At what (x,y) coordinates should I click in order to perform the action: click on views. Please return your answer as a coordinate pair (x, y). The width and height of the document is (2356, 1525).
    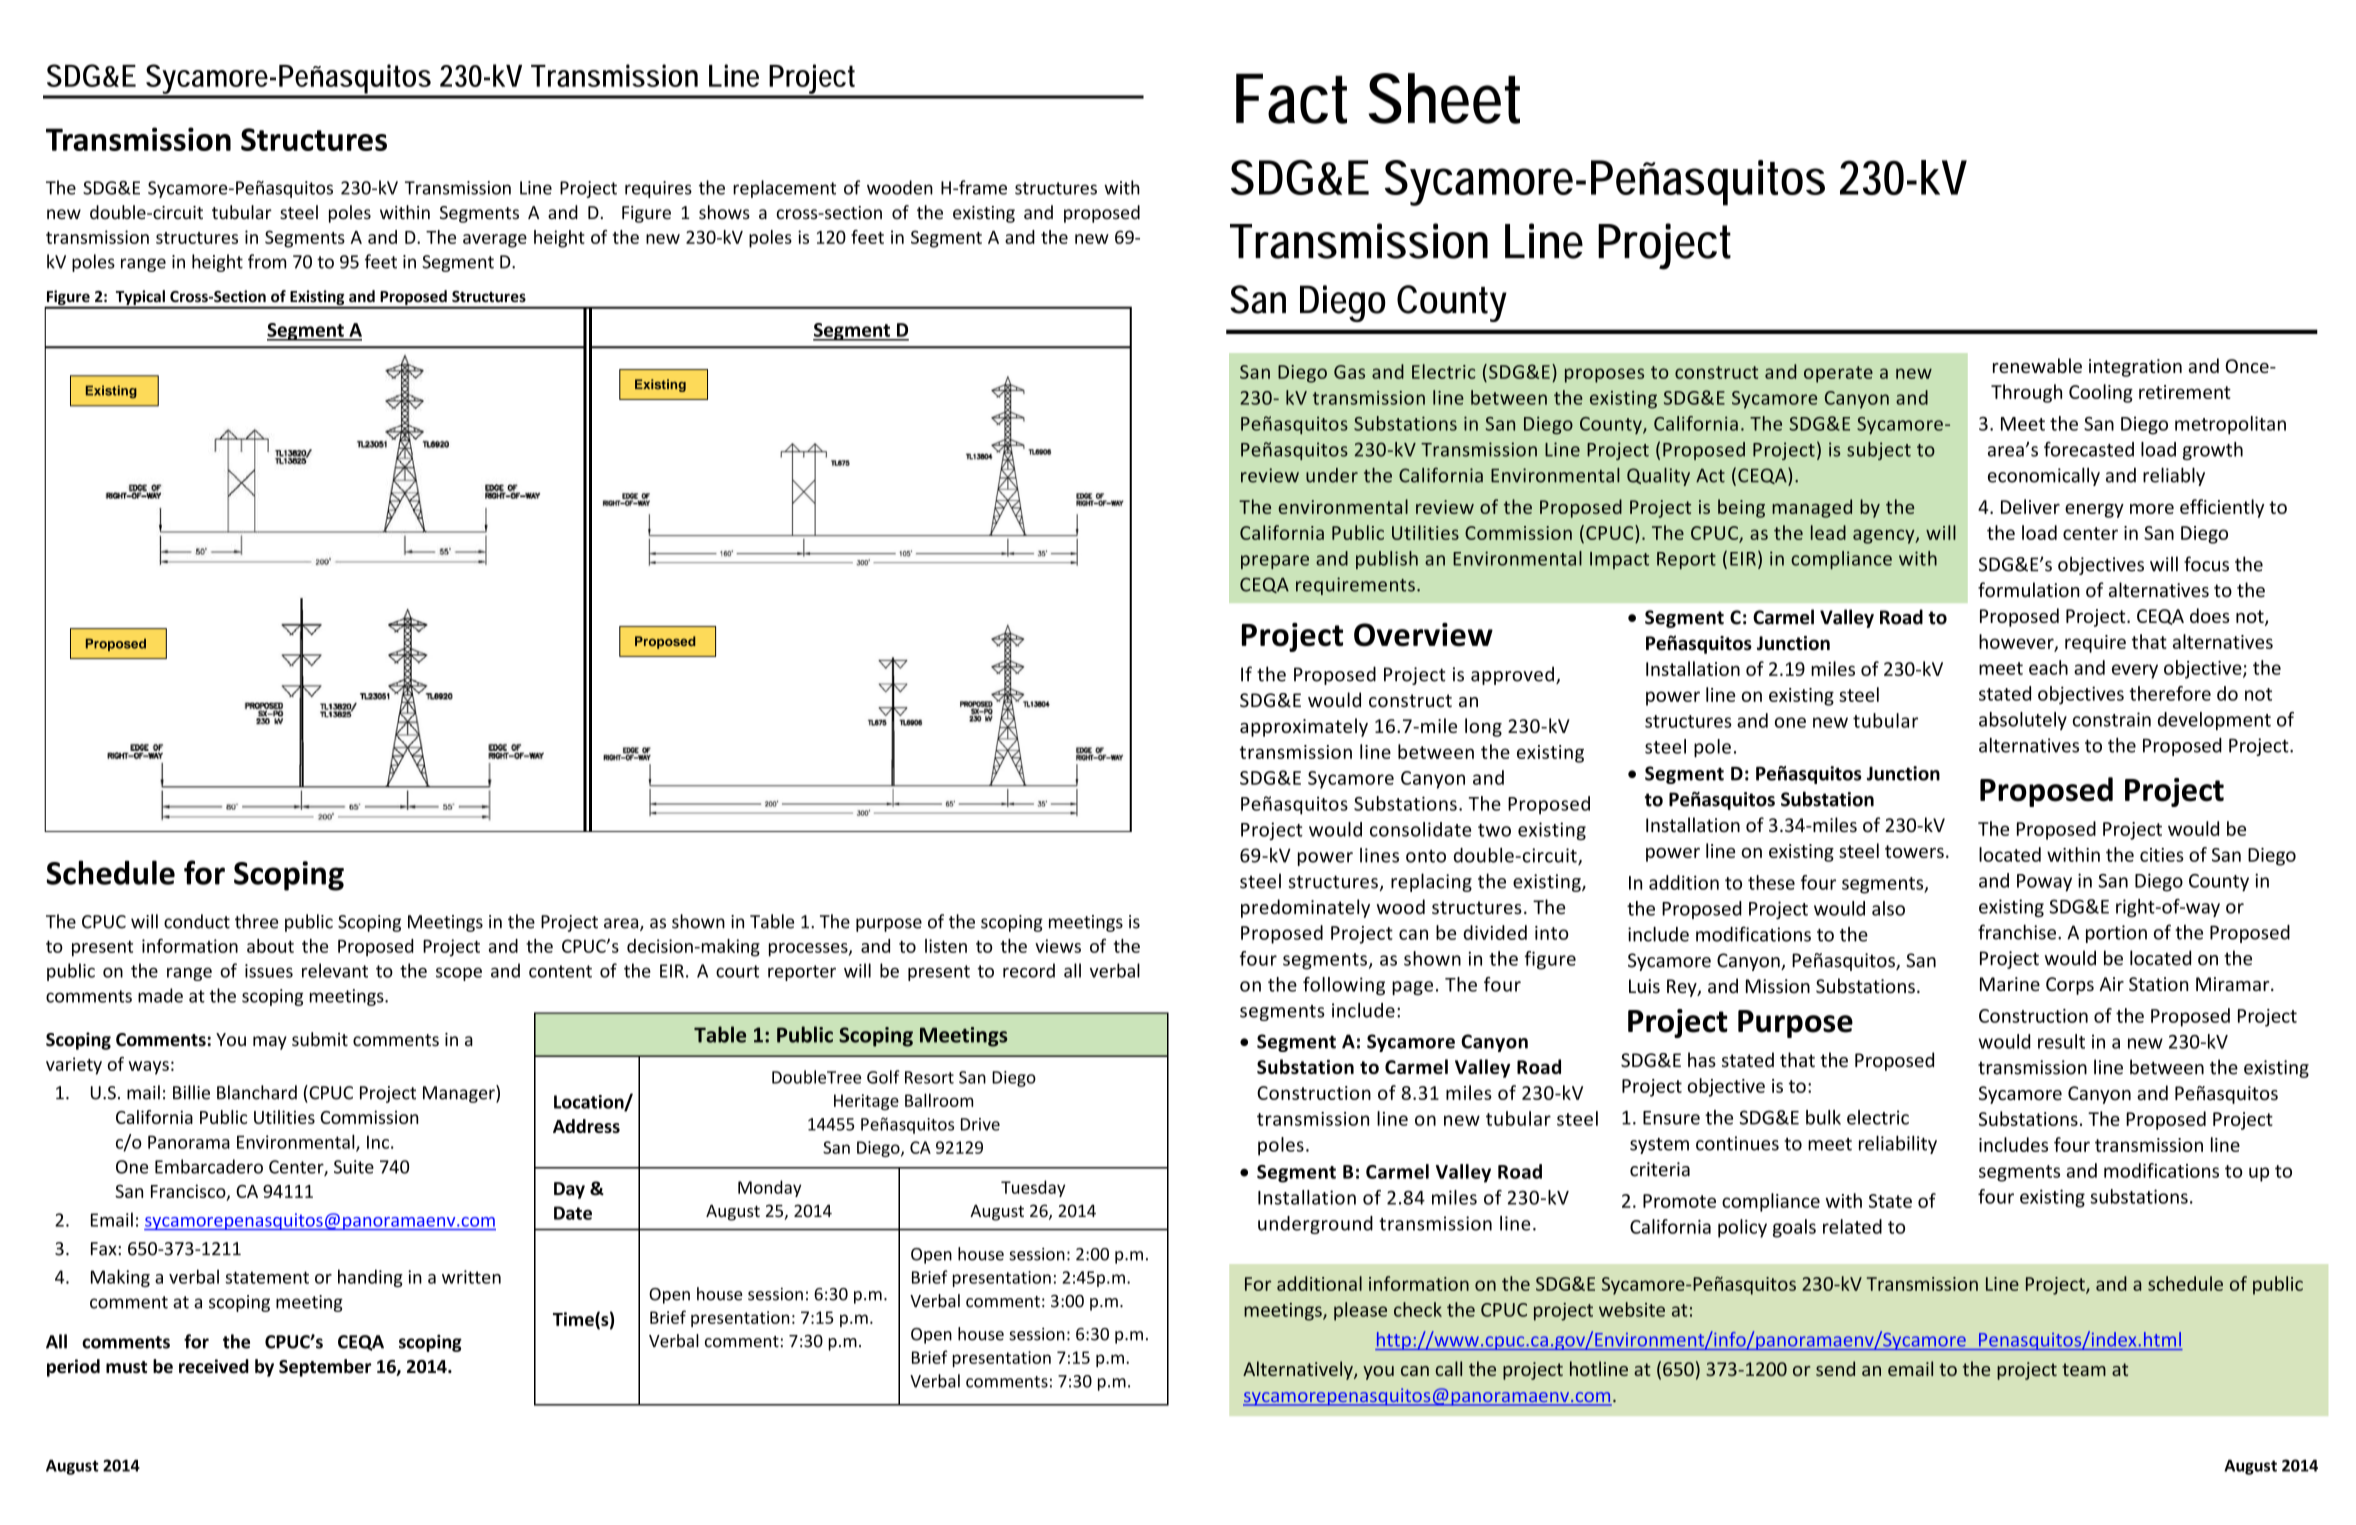
    Looking at the image, I should click on (1058, 946).
